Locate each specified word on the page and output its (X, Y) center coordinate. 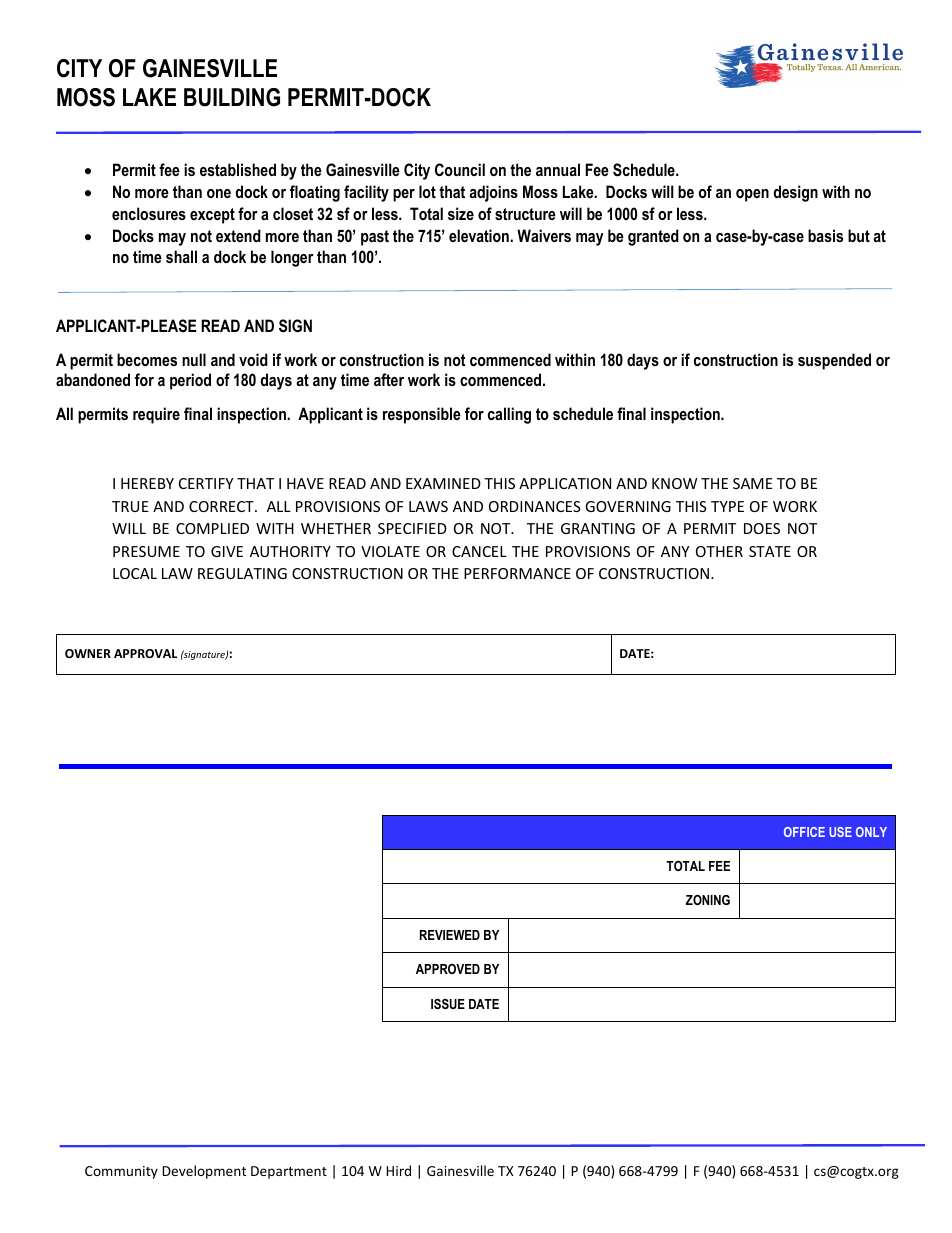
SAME (753, 483)
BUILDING (232, 97)
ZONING (708, 900)
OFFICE (804, 832)
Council (460, 169)
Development (204, 1172)
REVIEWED (450, 935)
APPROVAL (145, 653)
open (752, 195)
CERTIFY (206, 483)
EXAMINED (443, 483)
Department (289, 1172)
